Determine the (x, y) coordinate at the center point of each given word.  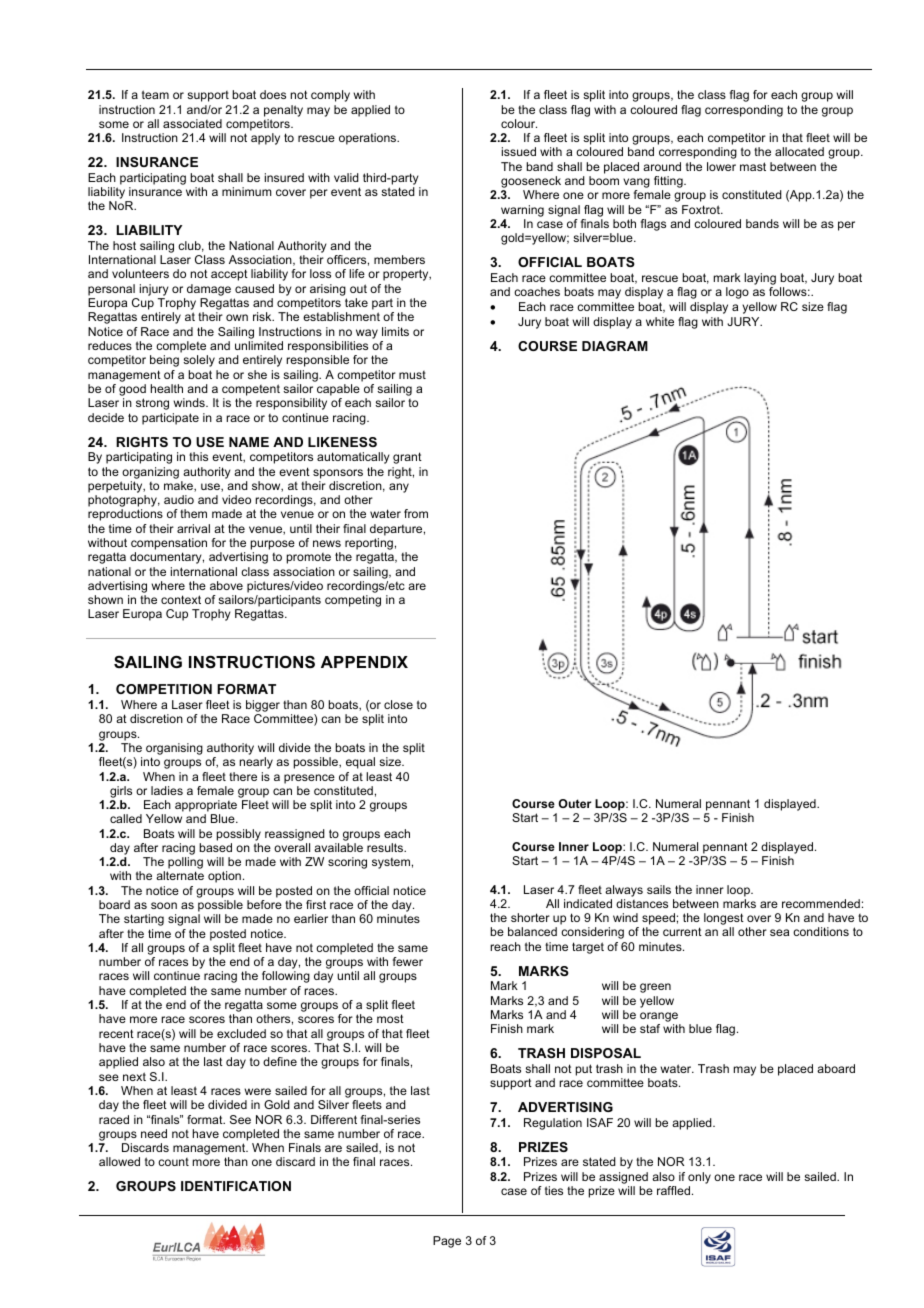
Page (447, 1242)
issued (519, 151)
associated (192, 123)
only (699, 1179)
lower (721, 166)
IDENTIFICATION (236, 1186)
